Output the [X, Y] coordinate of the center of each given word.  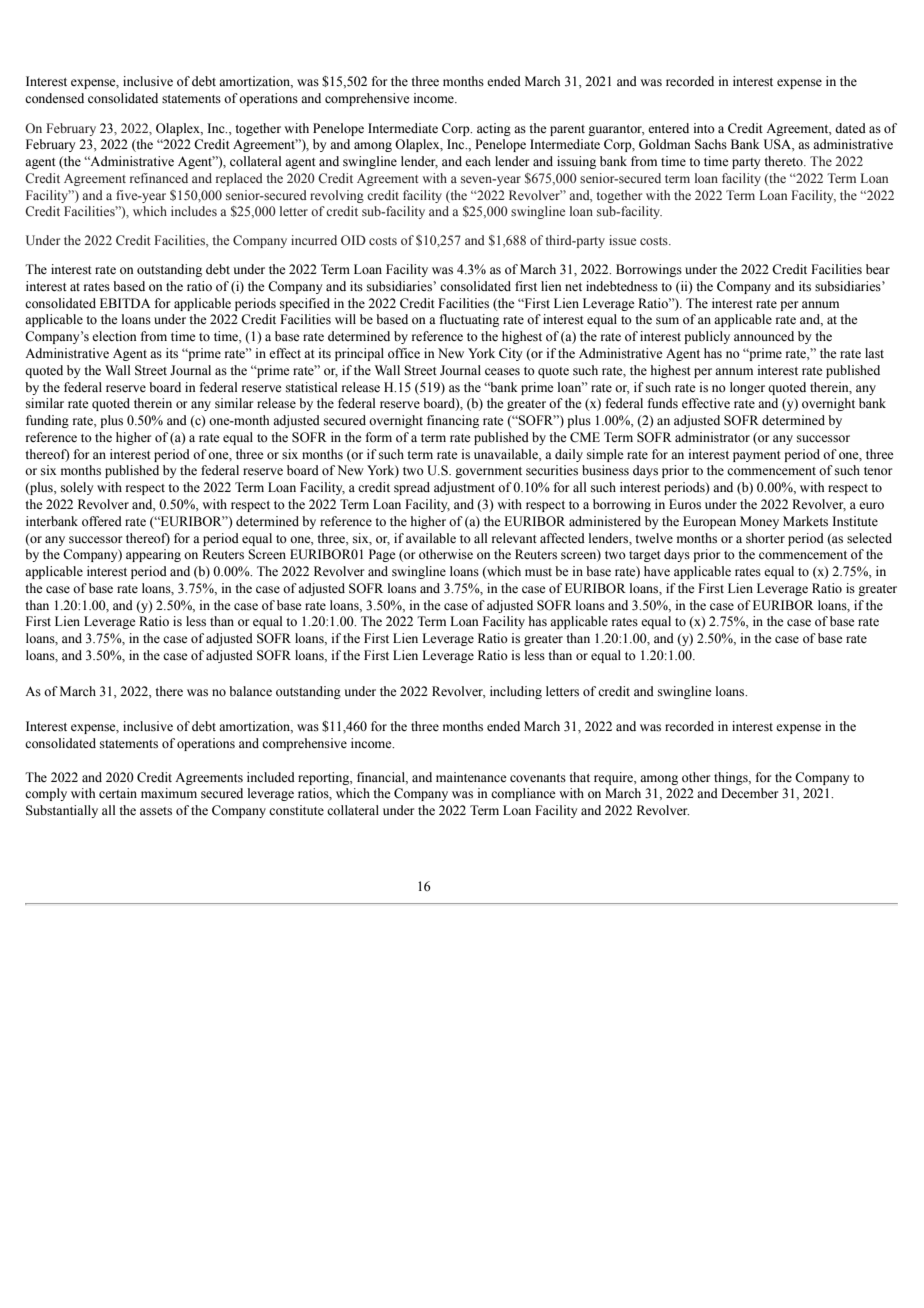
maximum [169, 793]
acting [494, 129]
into [704, 128]
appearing [153, 555]
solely [77, 488]
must [538, 572]
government [488, 472]
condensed [54, 98]
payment [757, 456]
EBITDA [125, 303]
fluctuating [469, 320]
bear [878, 269]
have [657, 571]
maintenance [471, 777]
